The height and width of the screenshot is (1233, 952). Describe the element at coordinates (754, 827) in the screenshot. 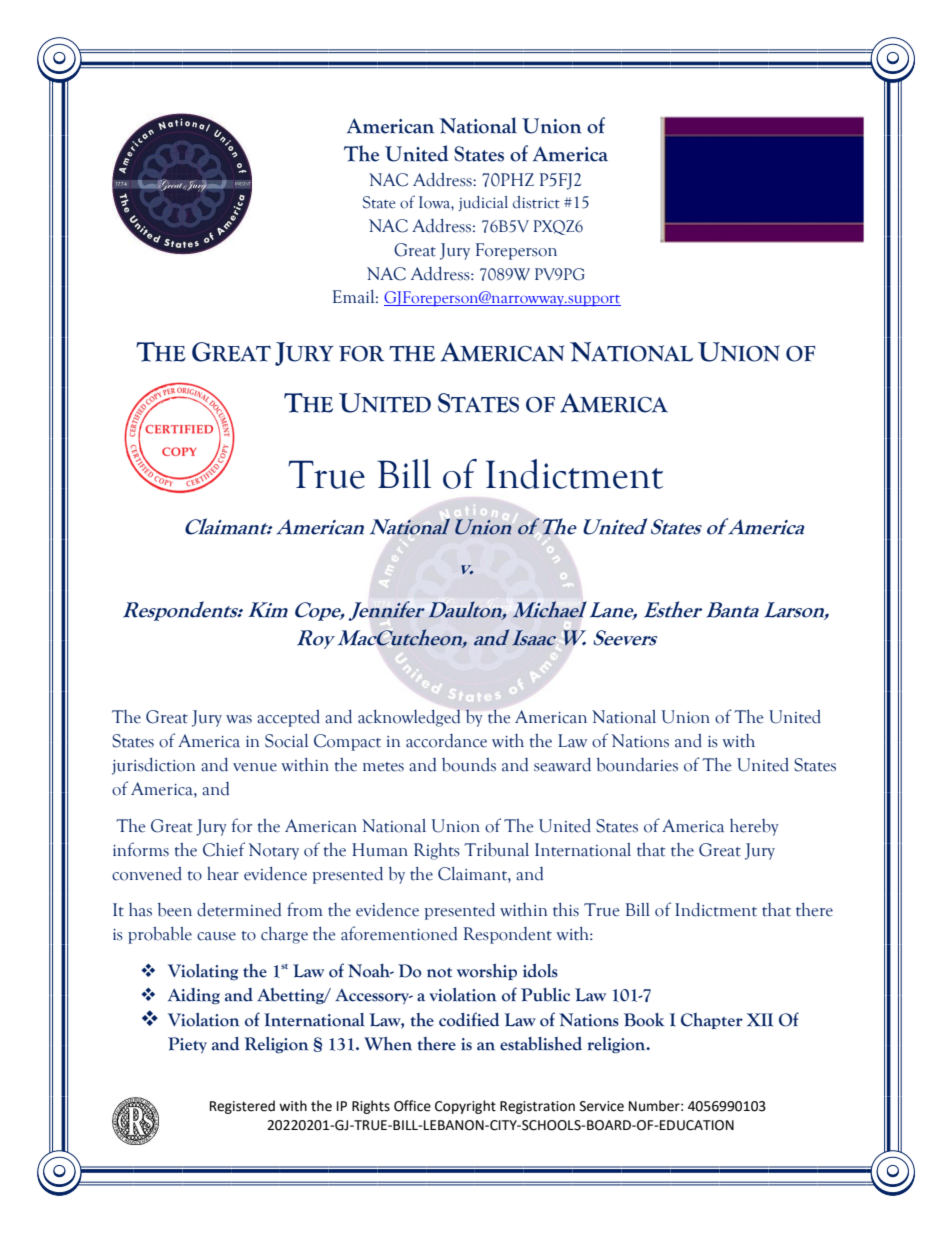

I see `hereby` at that location.
